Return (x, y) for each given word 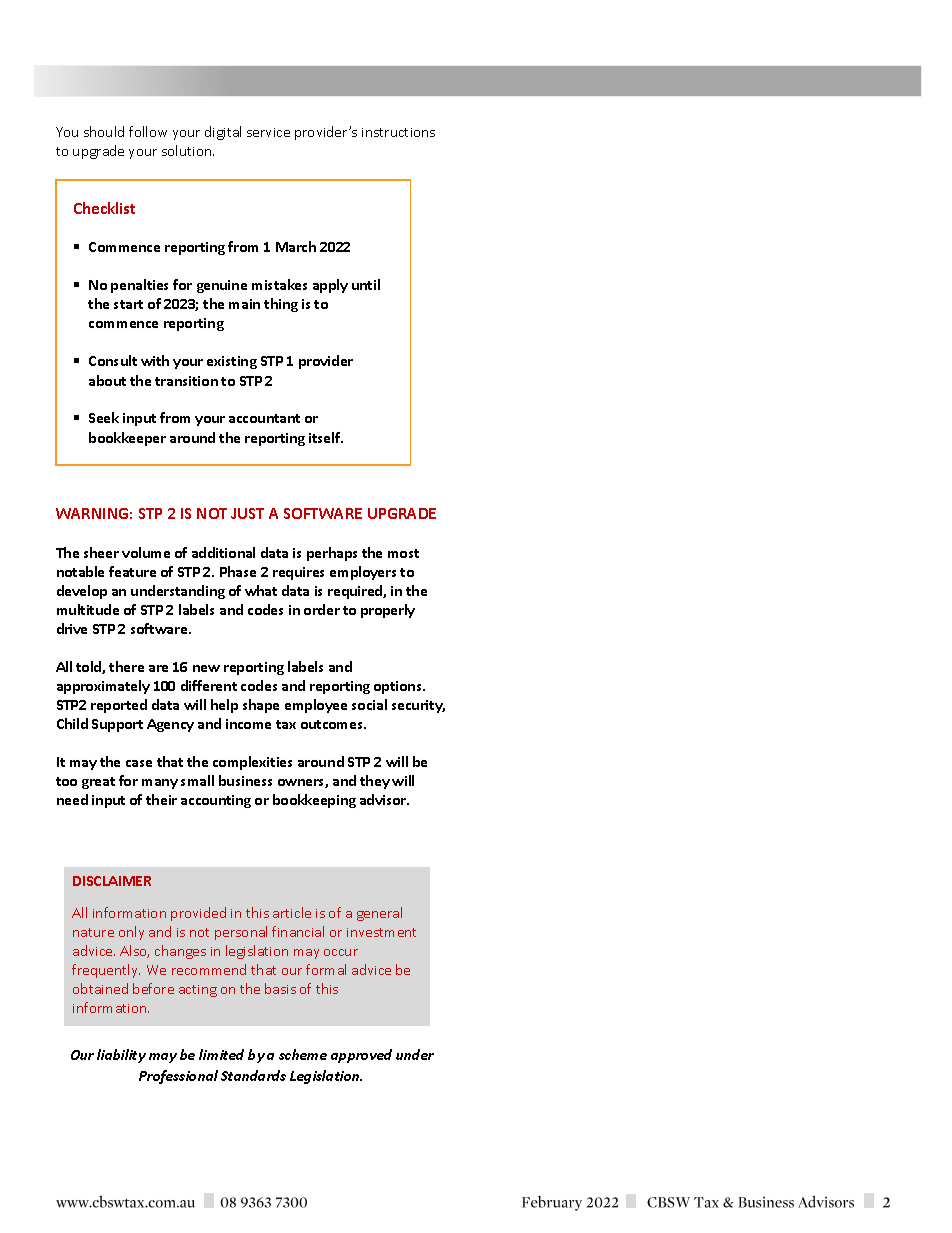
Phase (238, 571)
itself (326, 437)
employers (363, 573)
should (104, 131)
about (107, 380)
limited (221, 1054)
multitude (88, 609)
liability (121, 1056)
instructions (398, 132)
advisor (384, 799)
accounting (216, 801)
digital (223, 133)
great (98, 783)
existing (232, 362)
